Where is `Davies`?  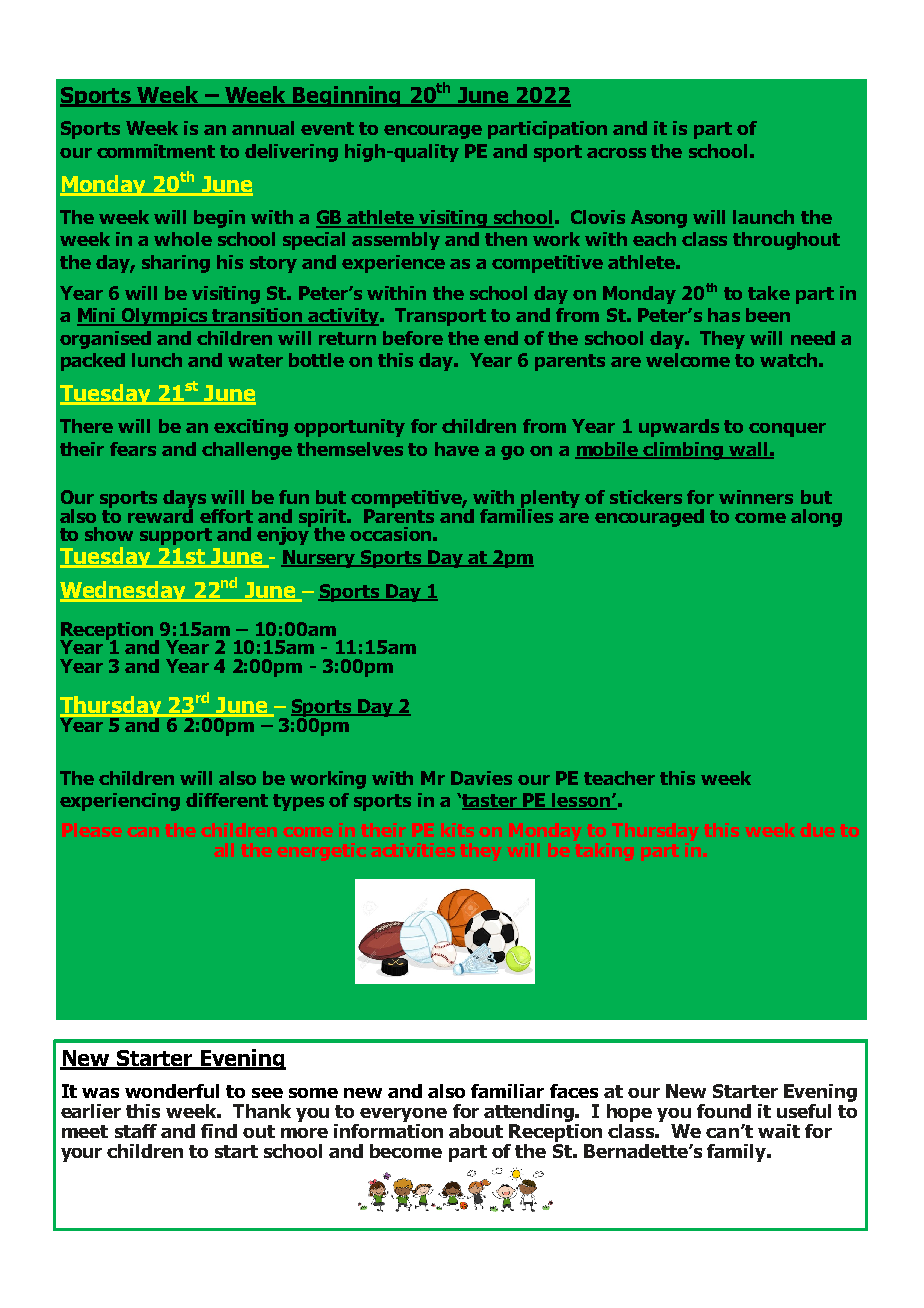 Davies is located at coordinates (481, 778).
